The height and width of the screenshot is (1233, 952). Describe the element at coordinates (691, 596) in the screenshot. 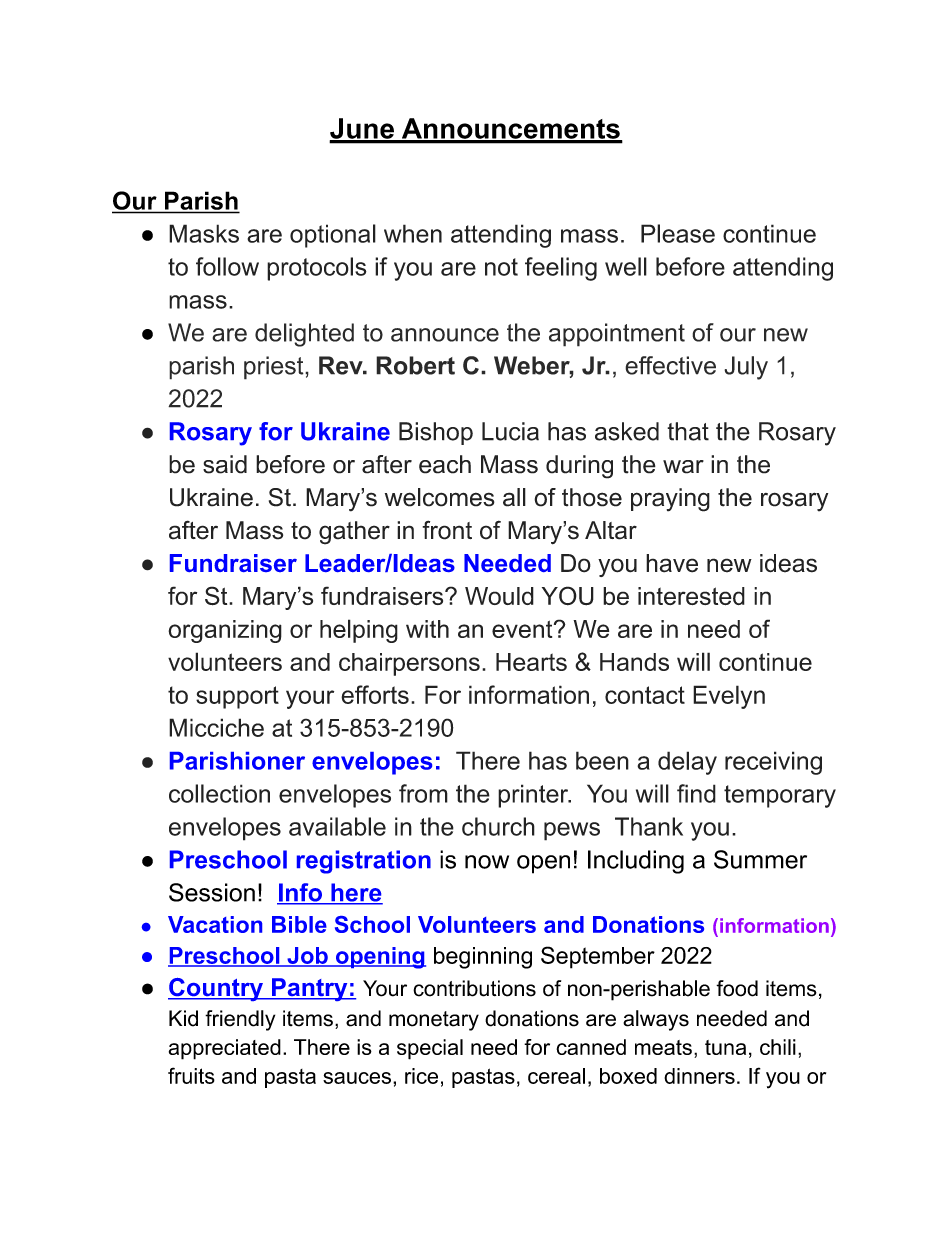

I see `interested` at that location.
